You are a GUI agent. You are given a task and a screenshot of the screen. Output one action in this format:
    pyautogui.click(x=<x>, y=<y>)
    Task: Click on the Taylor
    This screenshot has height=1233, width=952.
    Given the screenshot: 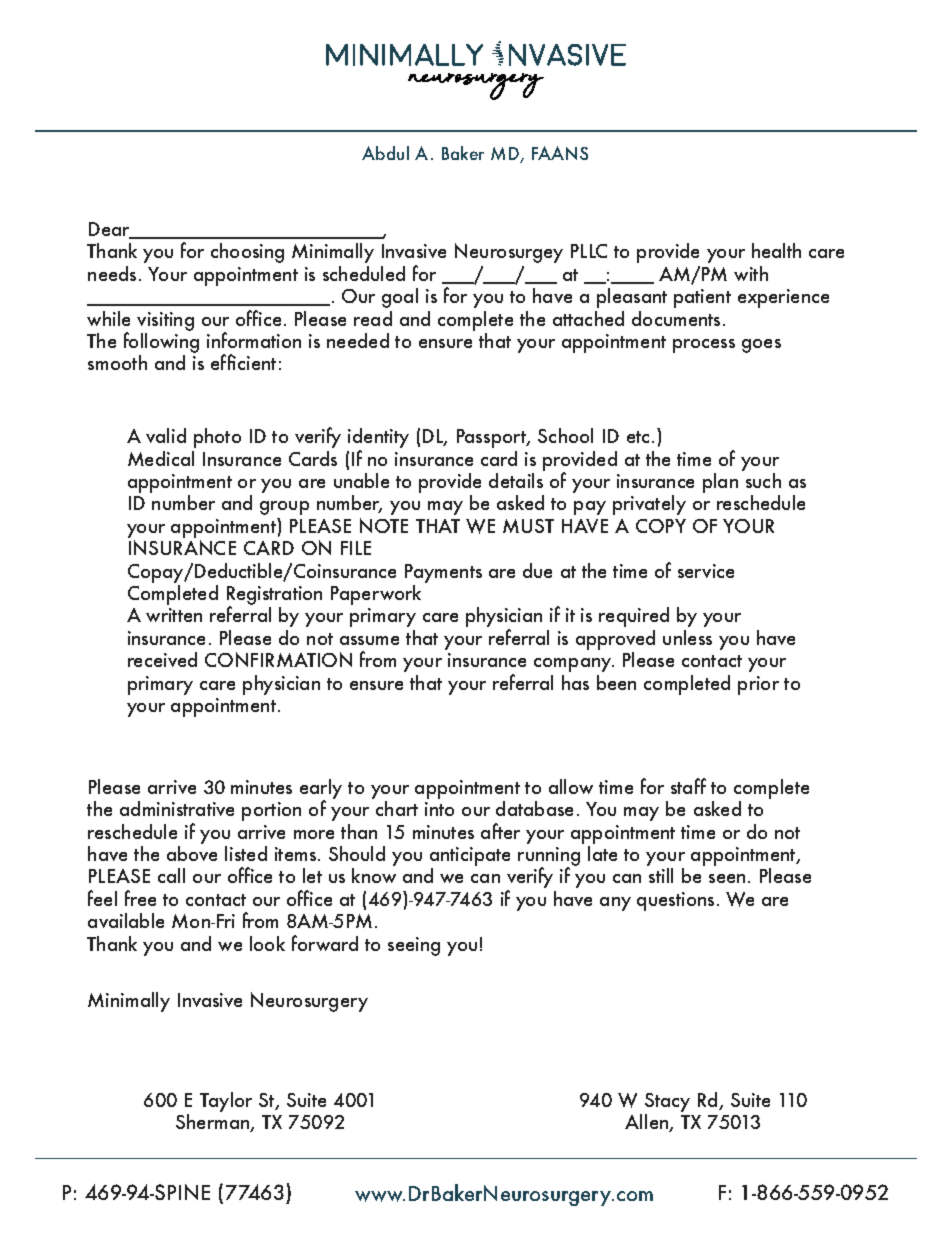 What is the action you would take?
    pyautogui.click(x=226, y=1102)
